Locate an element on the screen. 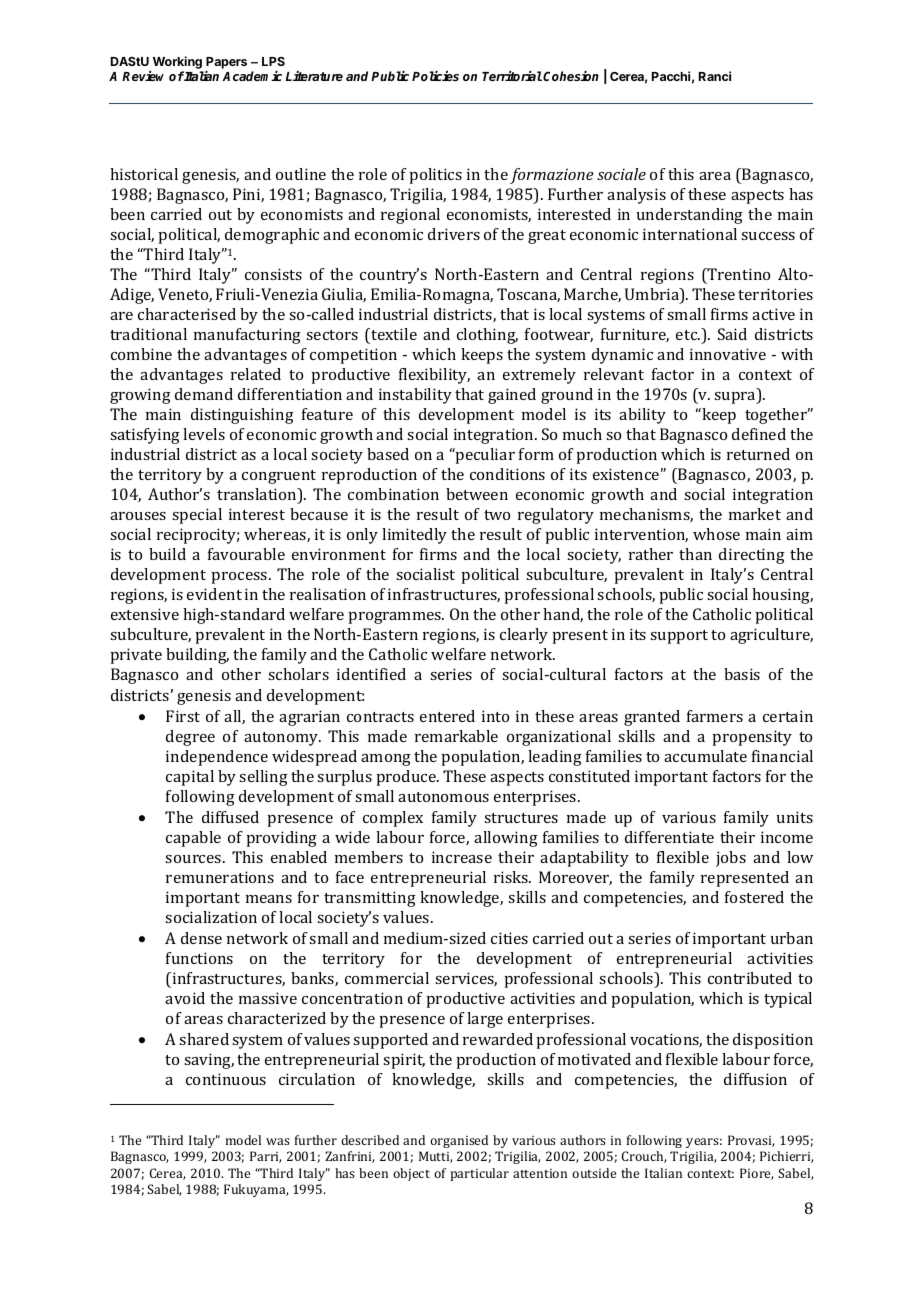  diffusion is located at coordinates (755, 1079).
